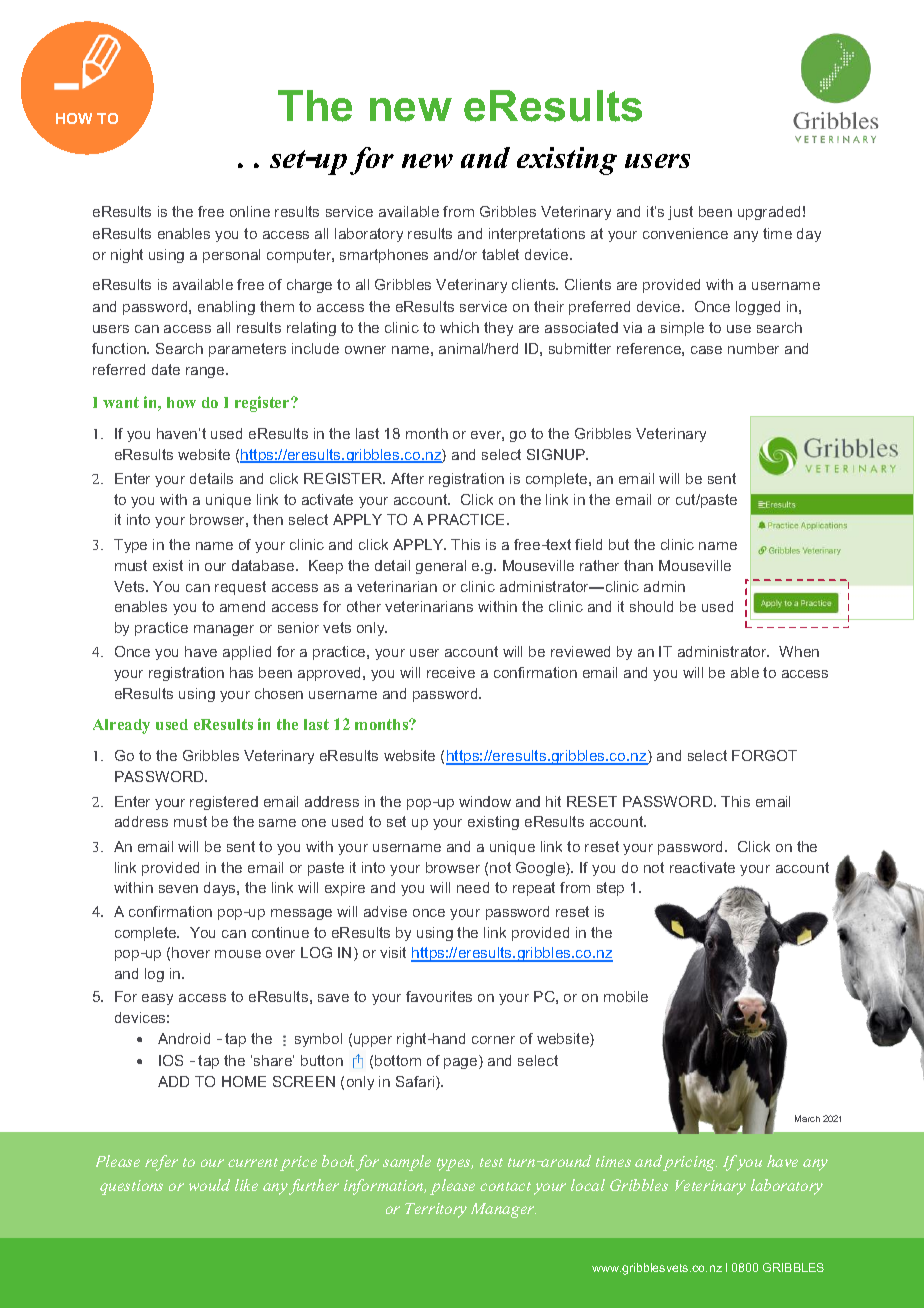  What do you see at coordinates (209, 1185) in the screenshot?
I see `would` at bounding box center [209, 1185].
